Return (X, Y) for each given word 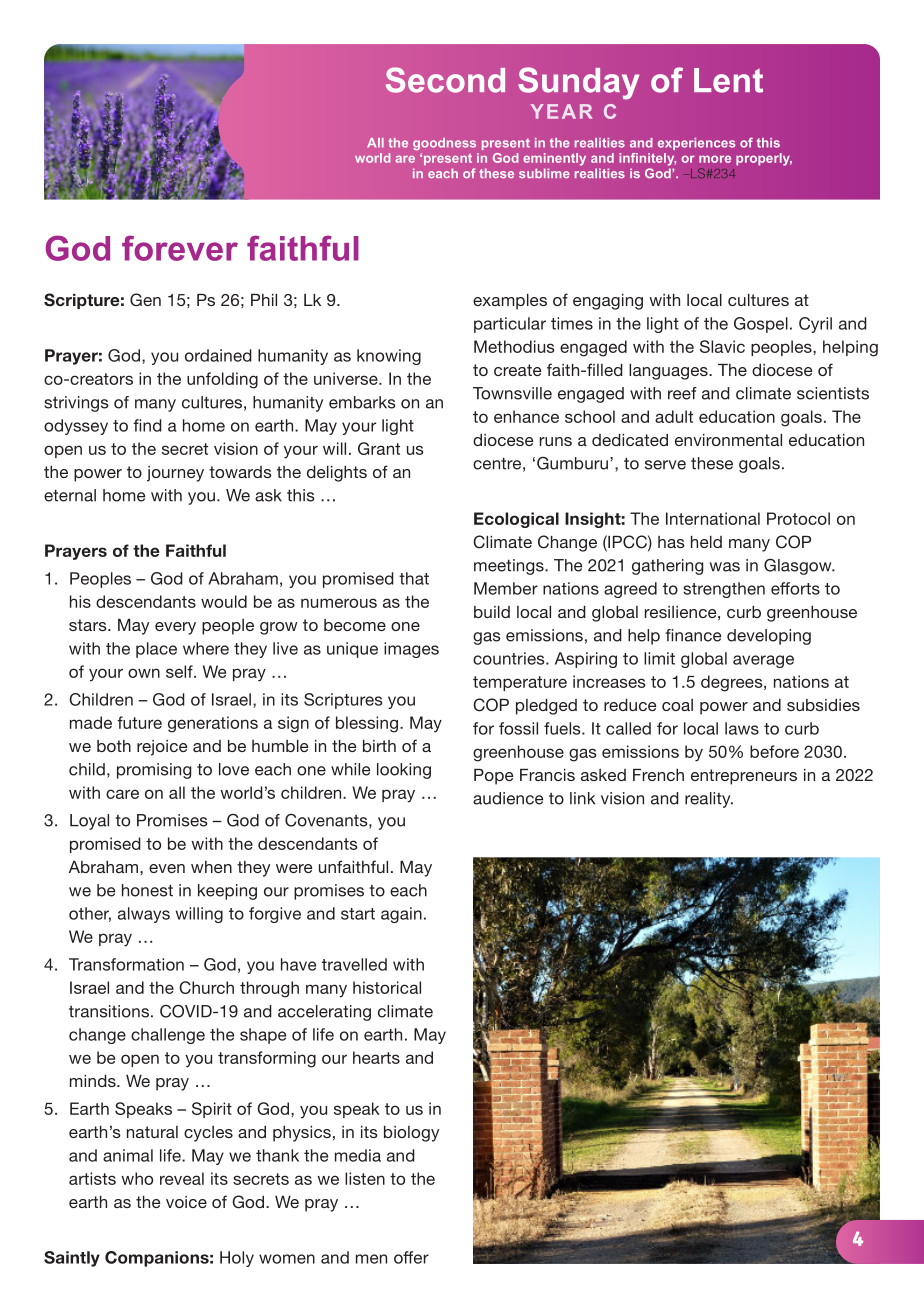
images (411, 650)
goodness (444, 144)
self (180, 671)
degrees (733, 683)
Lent (728, 80)
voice (186, 1202)
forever (180, 248)
